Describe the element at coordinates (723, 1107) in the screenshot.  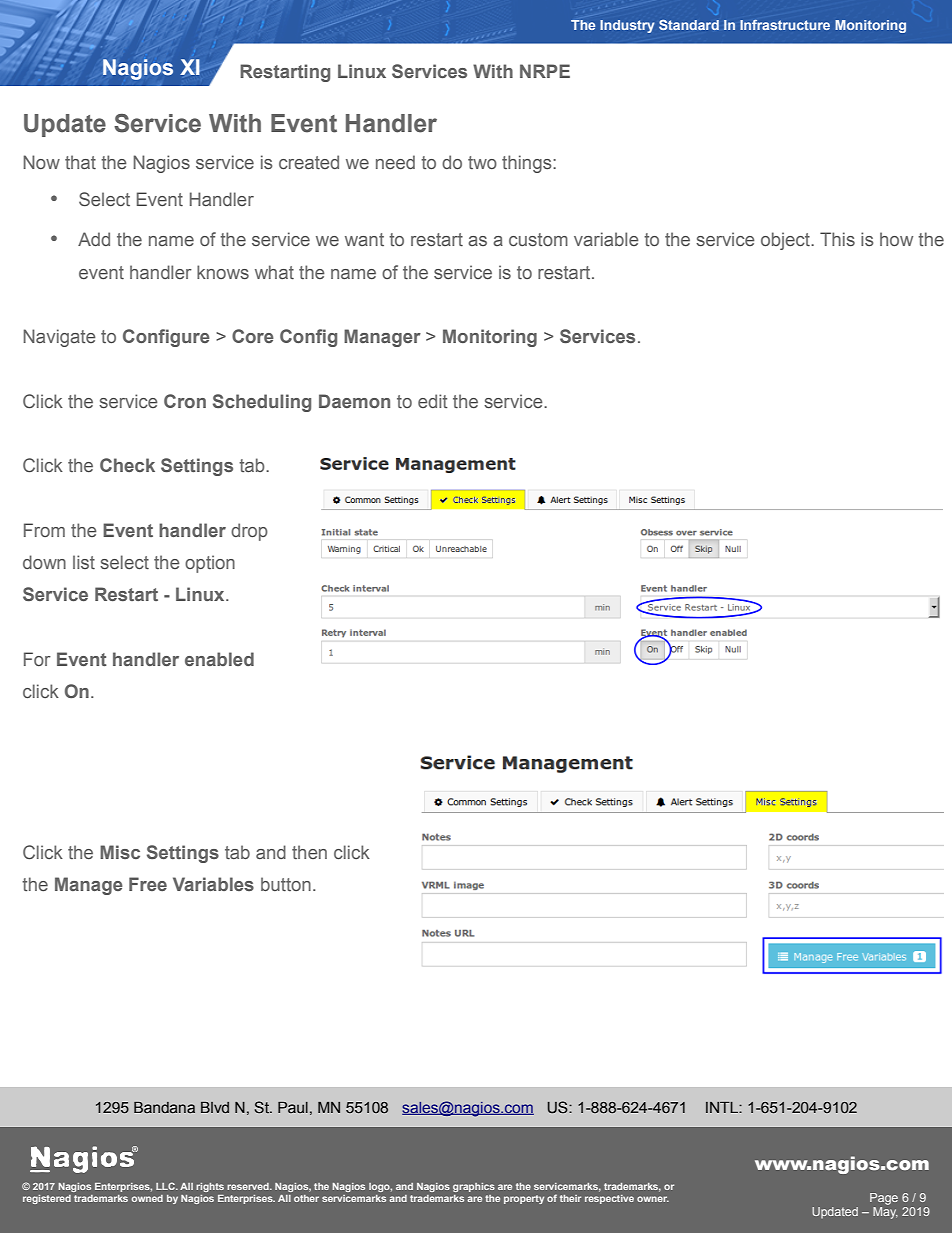
I see `INTL` at that location.
